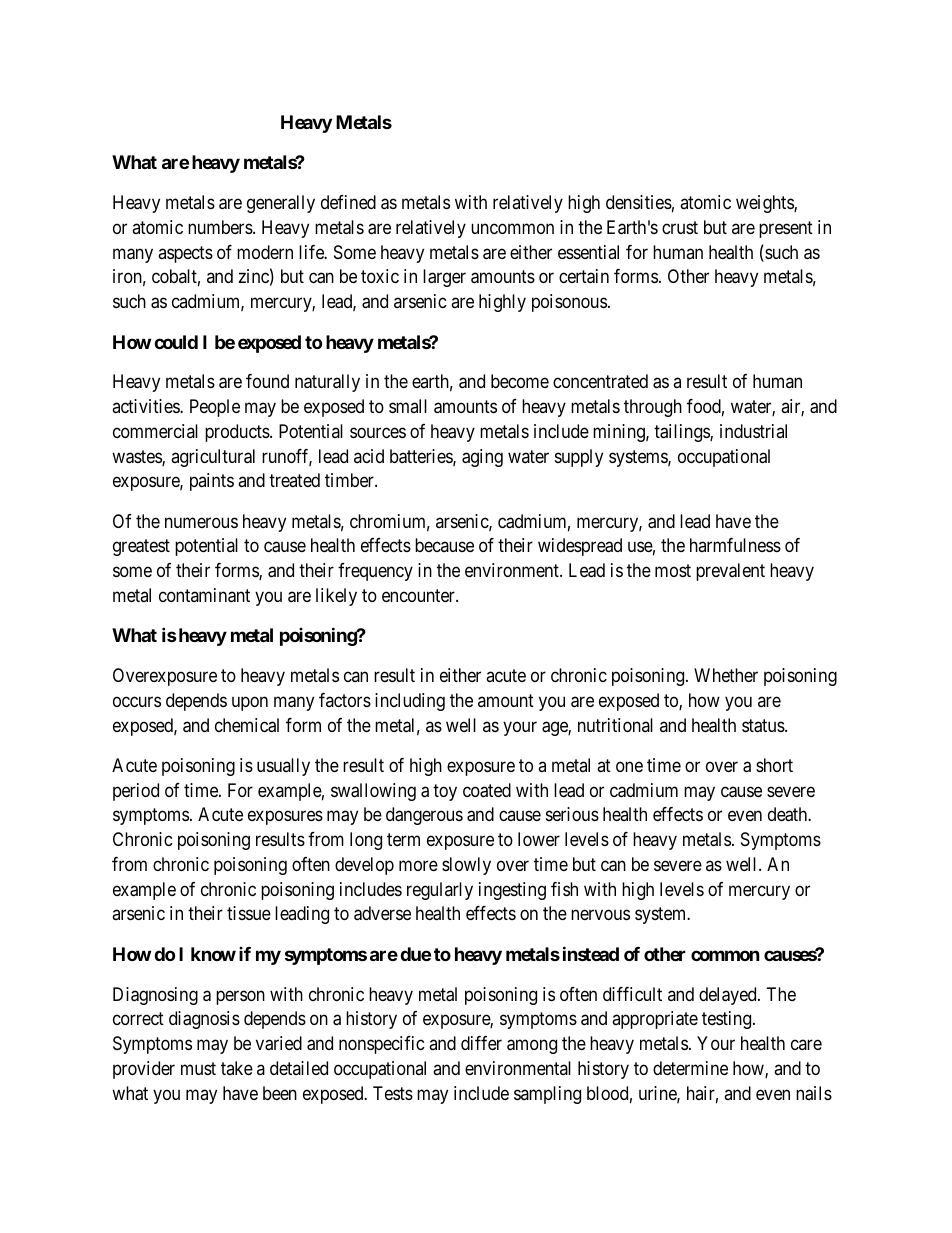 The image size is (952, 1233). I want to click on differ, so click(481, 1043).
